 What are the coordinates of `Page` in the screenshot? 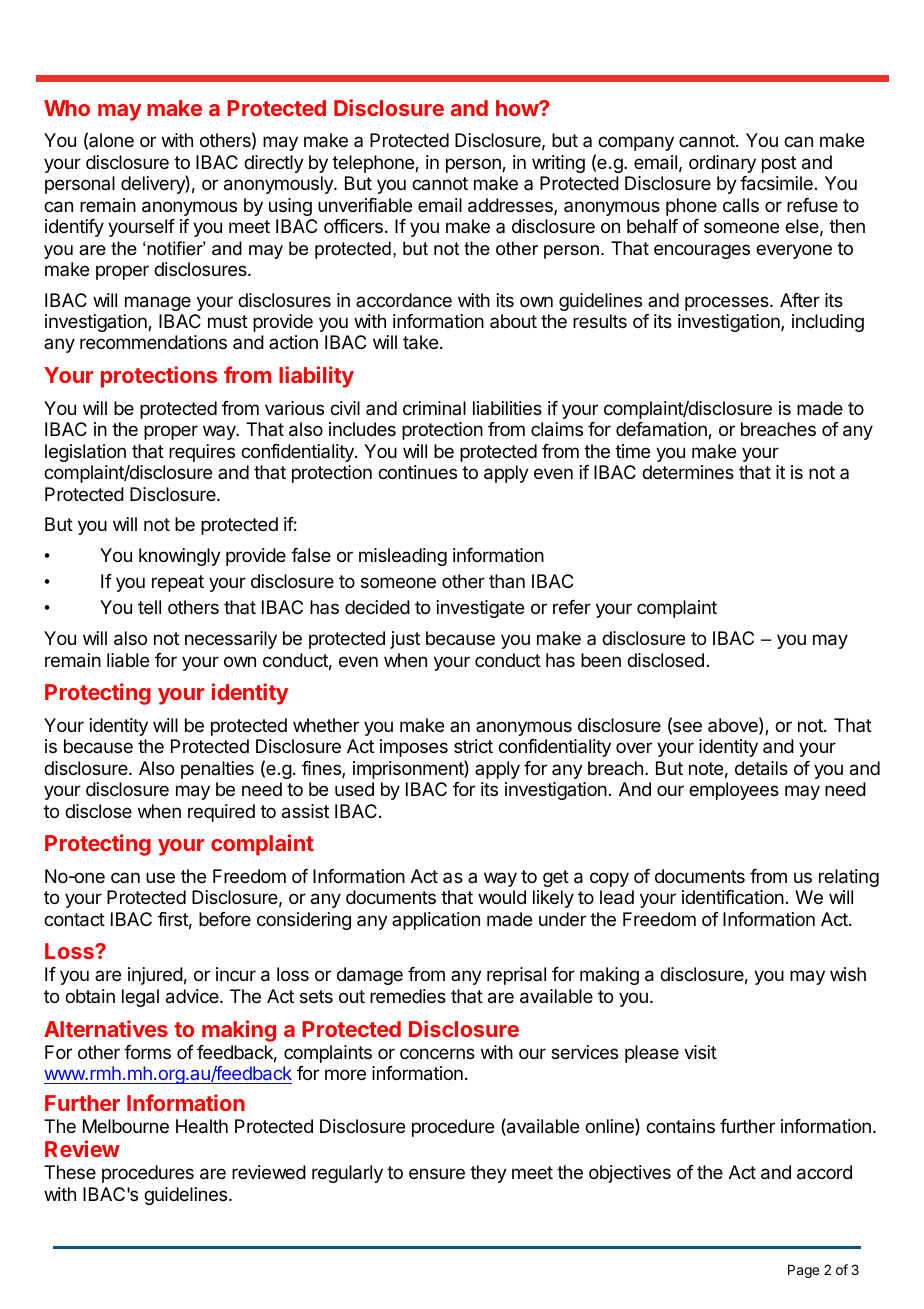 It's located at (803, 1271).
